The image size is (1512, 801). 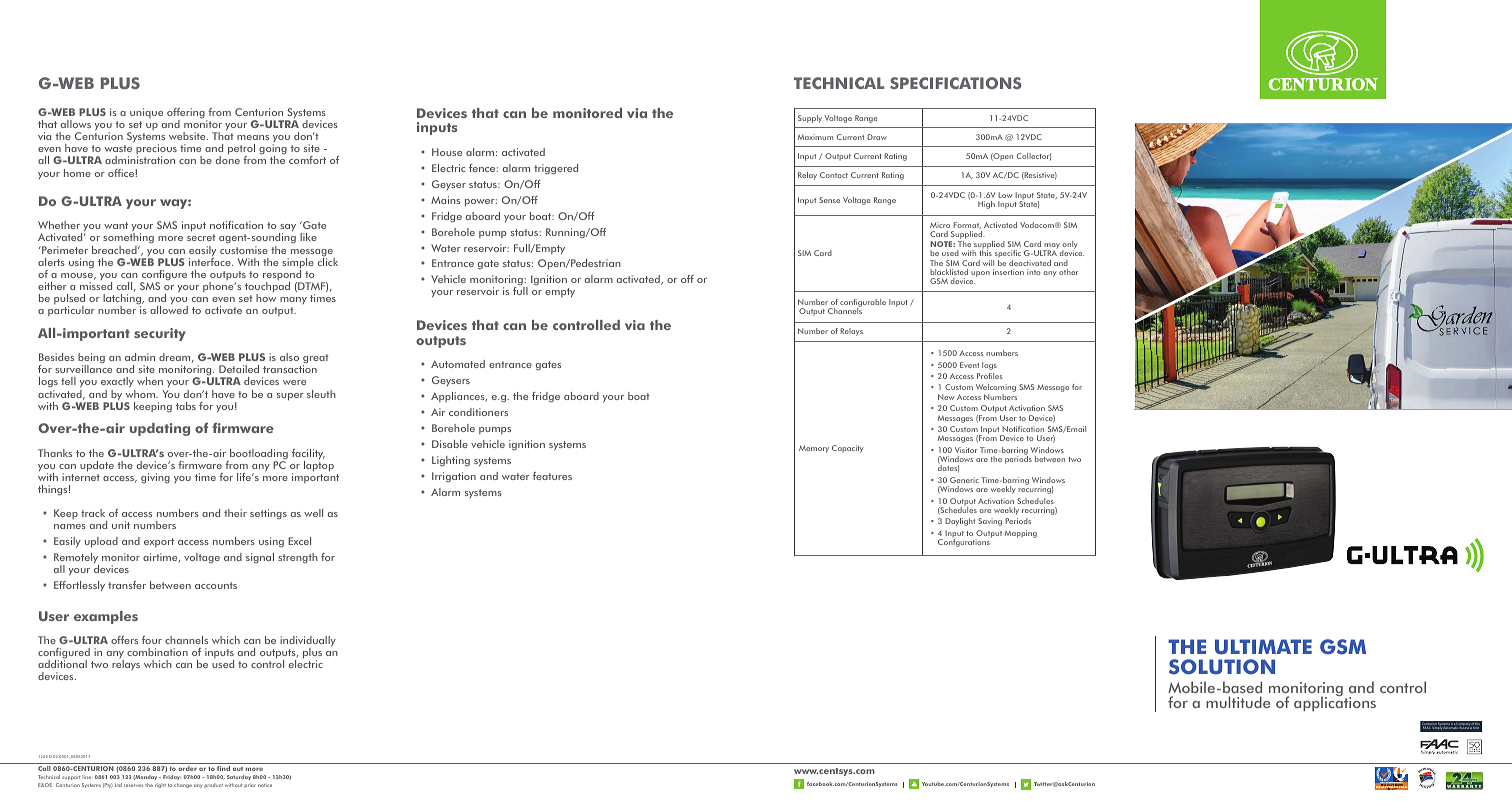 What do you see at coordinates (966, 450) in the screenshot?
I see `Visitor` at bounding box center [966, 450].
